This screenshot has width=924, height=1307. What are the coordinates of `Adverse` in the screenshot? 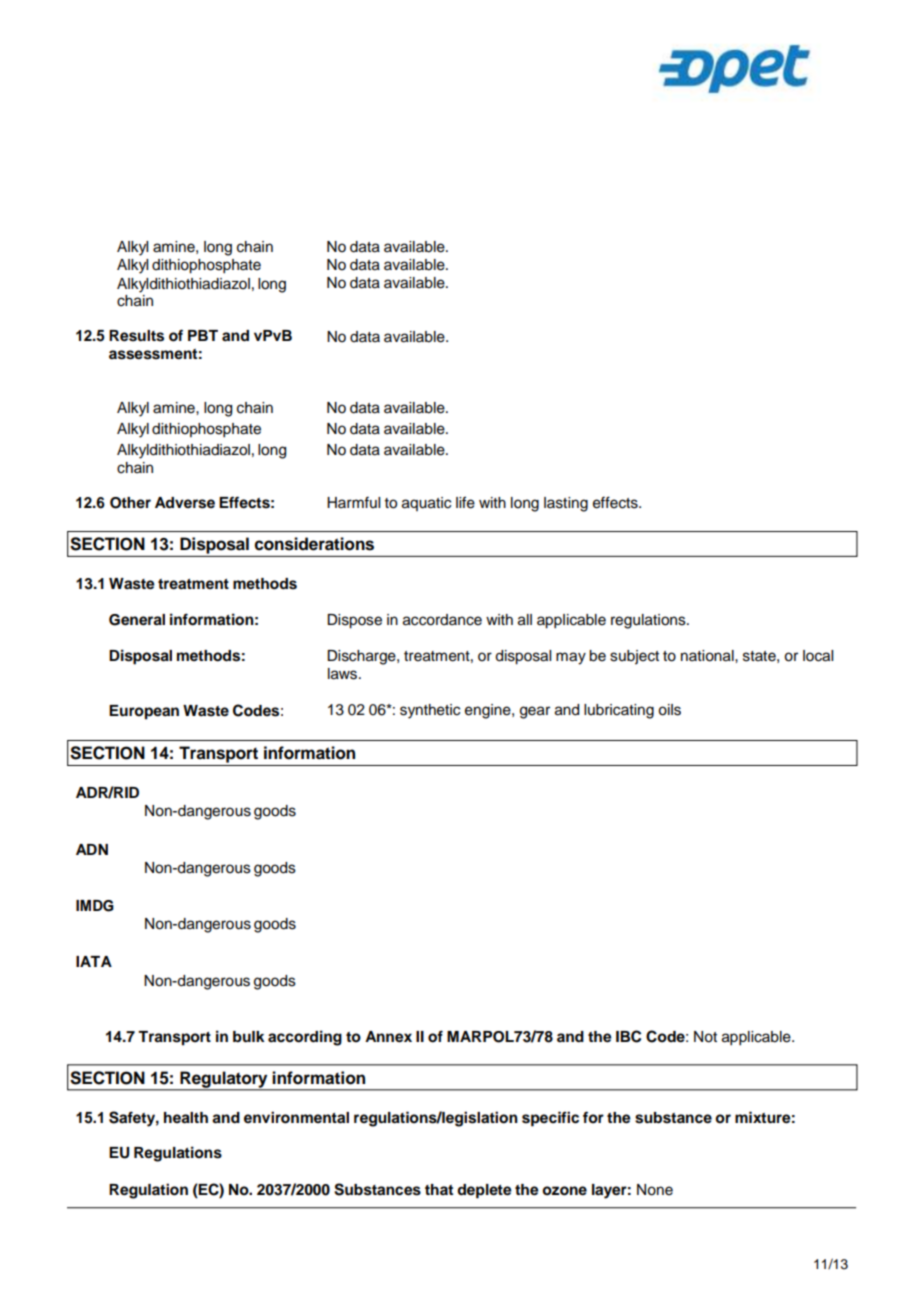 It's located at (185, 503).
